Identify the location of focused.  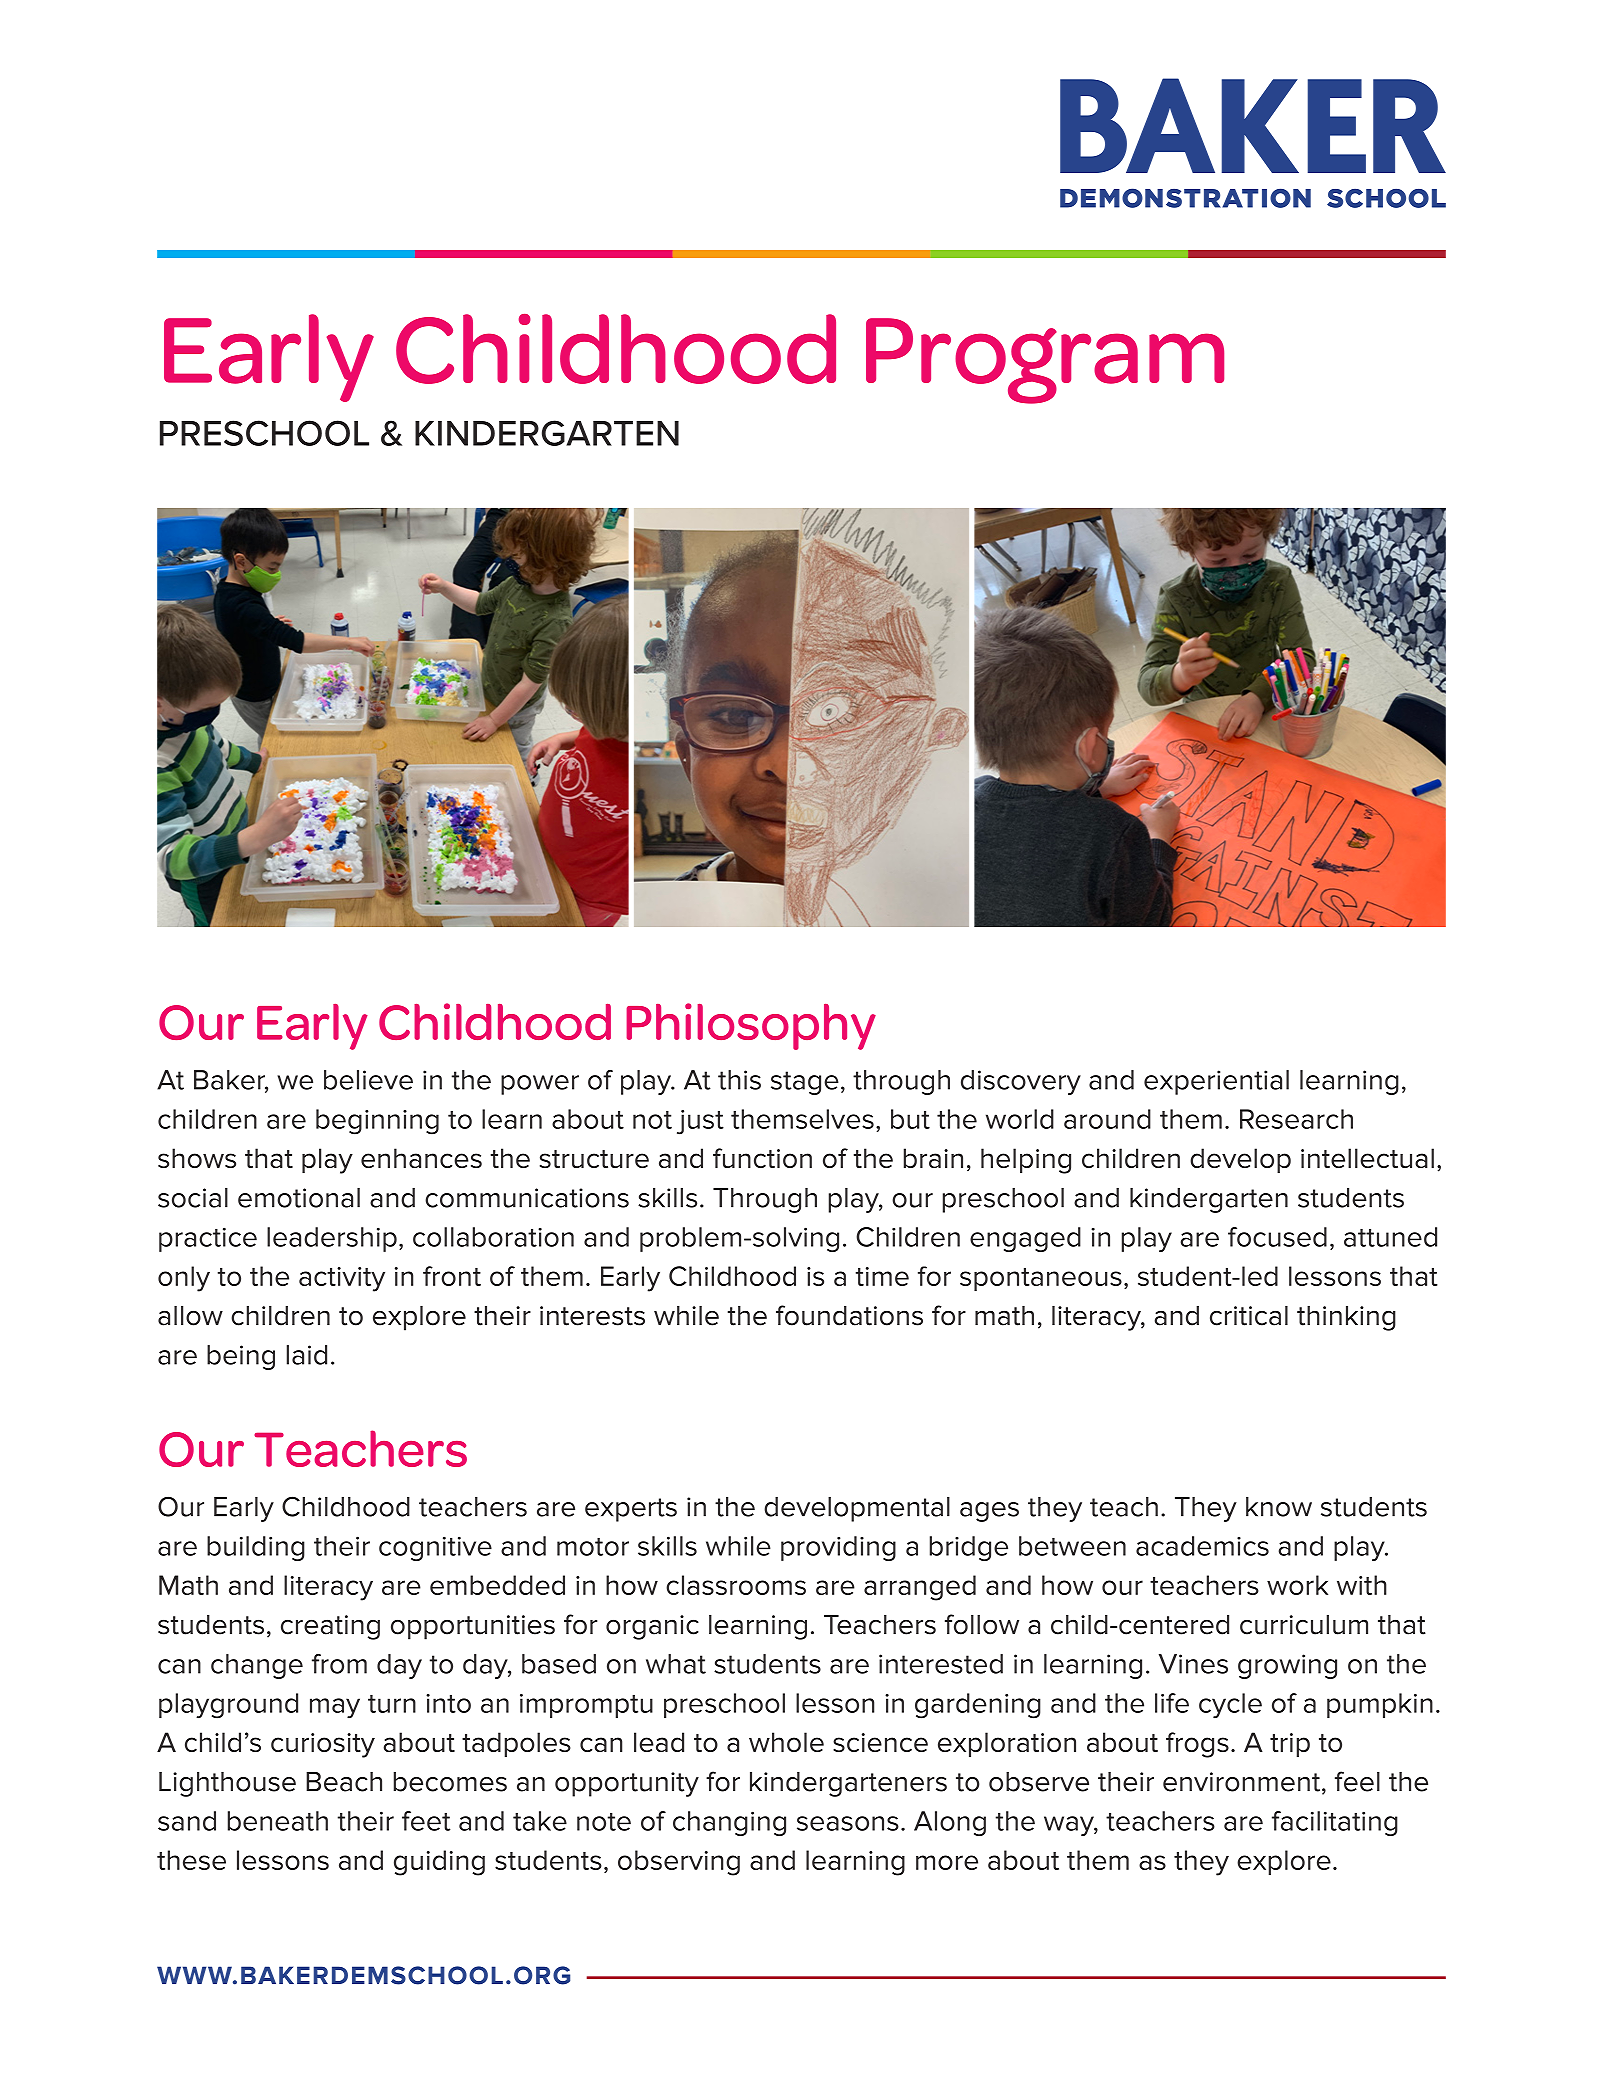
(1277, 1237).
